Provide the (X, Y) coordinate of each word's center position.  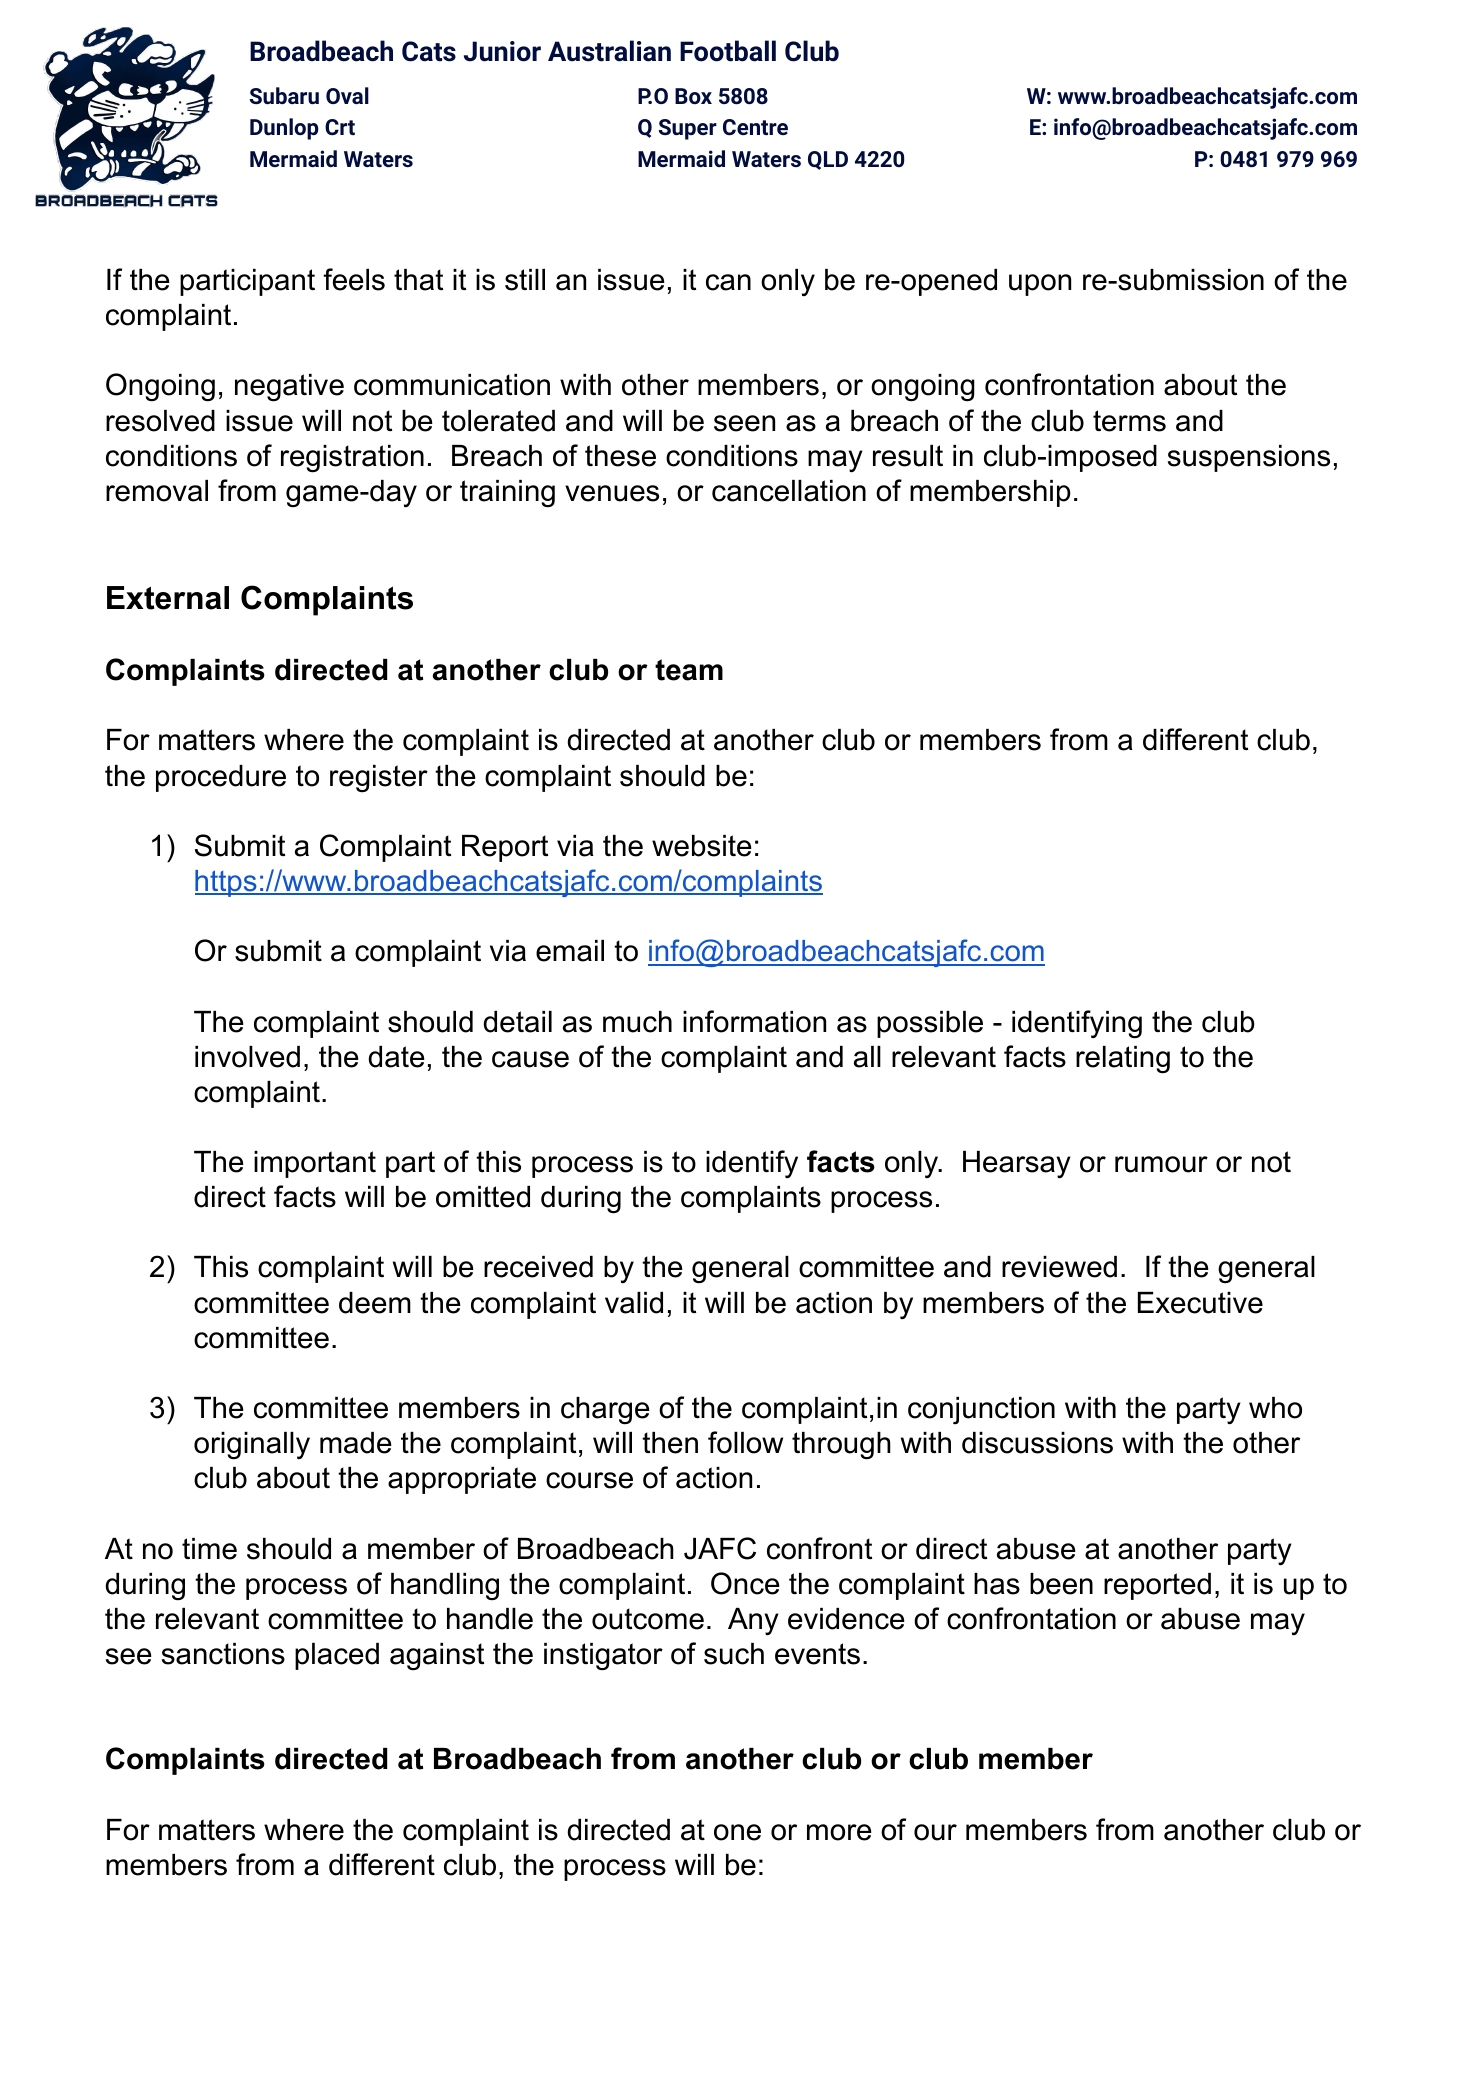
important (315, 1164)
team (689, 670)
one (737, 1832)
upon (1040, 285)
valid (634, 1303)
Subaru (284, 95)
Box (693, 96)
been (1061, 1584)
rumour (1161, 1164)
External (168, 598)
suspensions (1249, 458)
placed (337, 1656)
